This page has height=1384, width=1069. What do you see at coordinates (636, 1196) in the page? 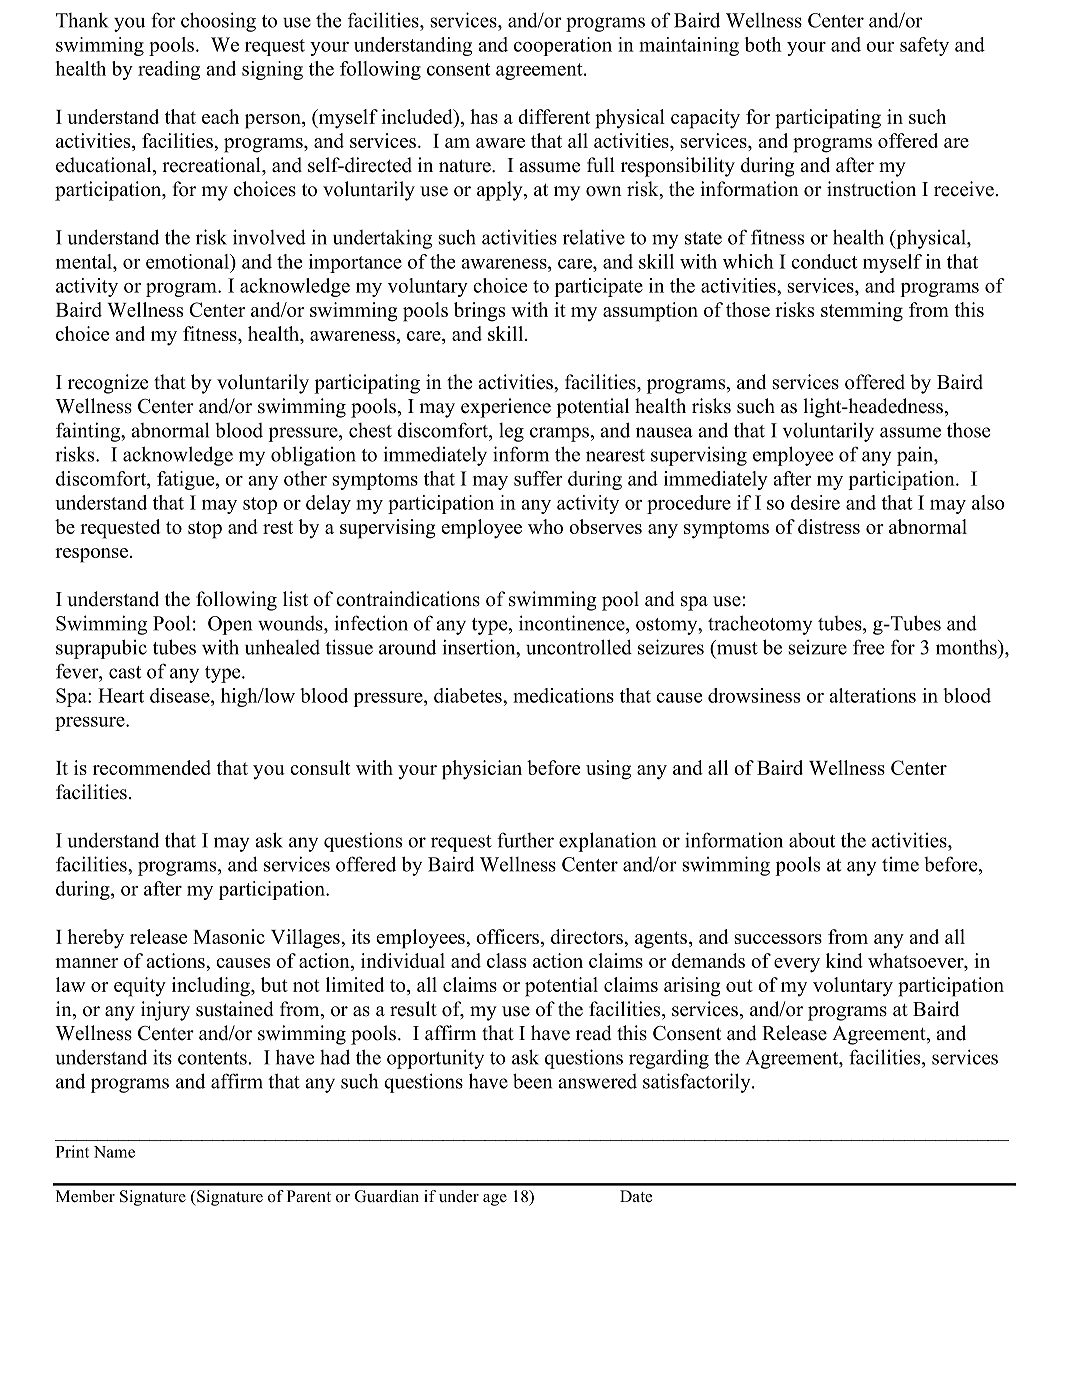
I see `Date` at bounding box center [636, 1196].
